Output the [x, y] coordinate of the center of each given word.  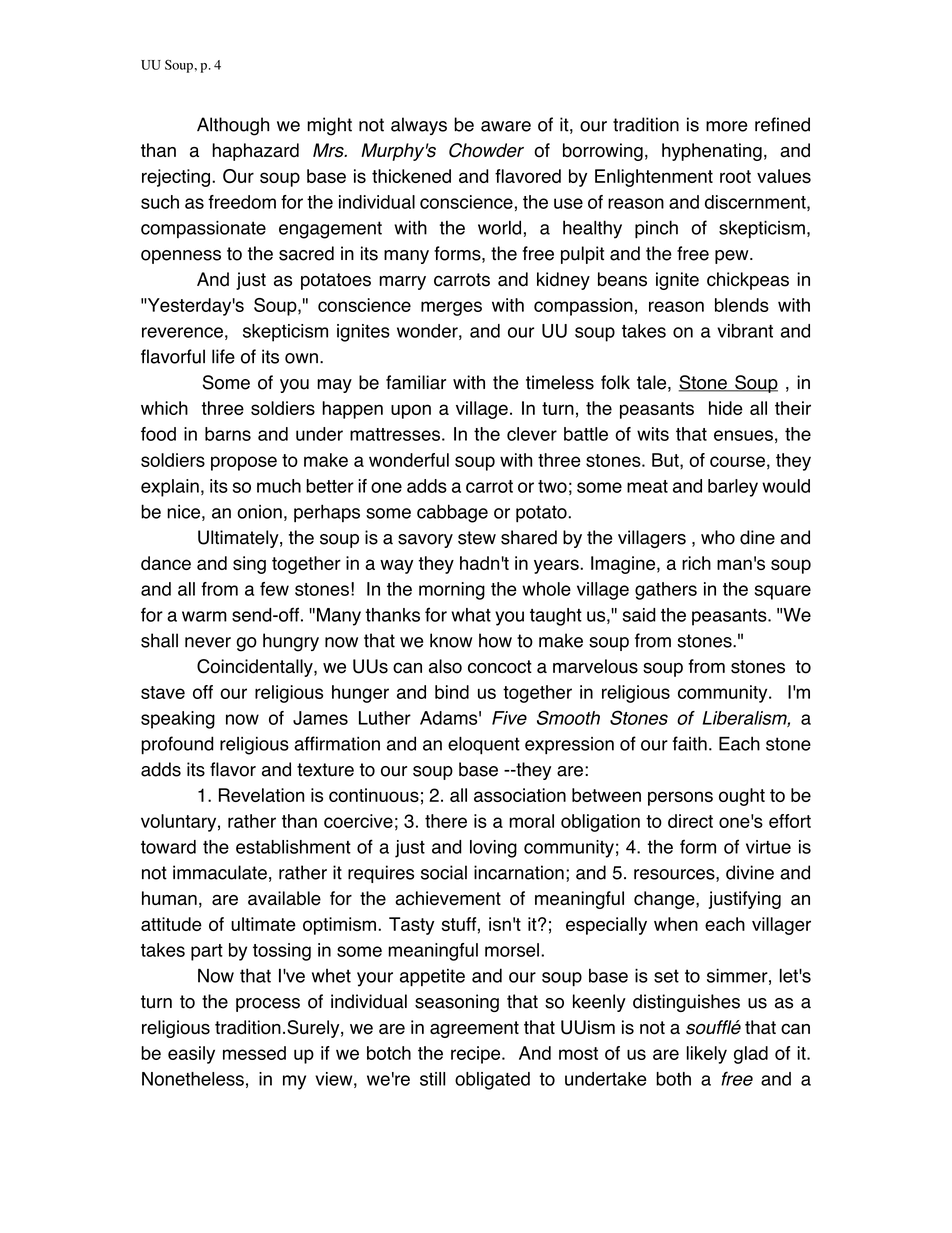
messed [254, 1053]
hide [726, 408]
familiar [416, 382]
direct [690, 821]
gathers [666, 591]
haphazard [255, 152]
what [471, 615]
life [223, 356]
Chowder [486, 150]
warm [204, 616]
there [446, 821]
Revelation [261, 795]
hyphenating [712, 152]
